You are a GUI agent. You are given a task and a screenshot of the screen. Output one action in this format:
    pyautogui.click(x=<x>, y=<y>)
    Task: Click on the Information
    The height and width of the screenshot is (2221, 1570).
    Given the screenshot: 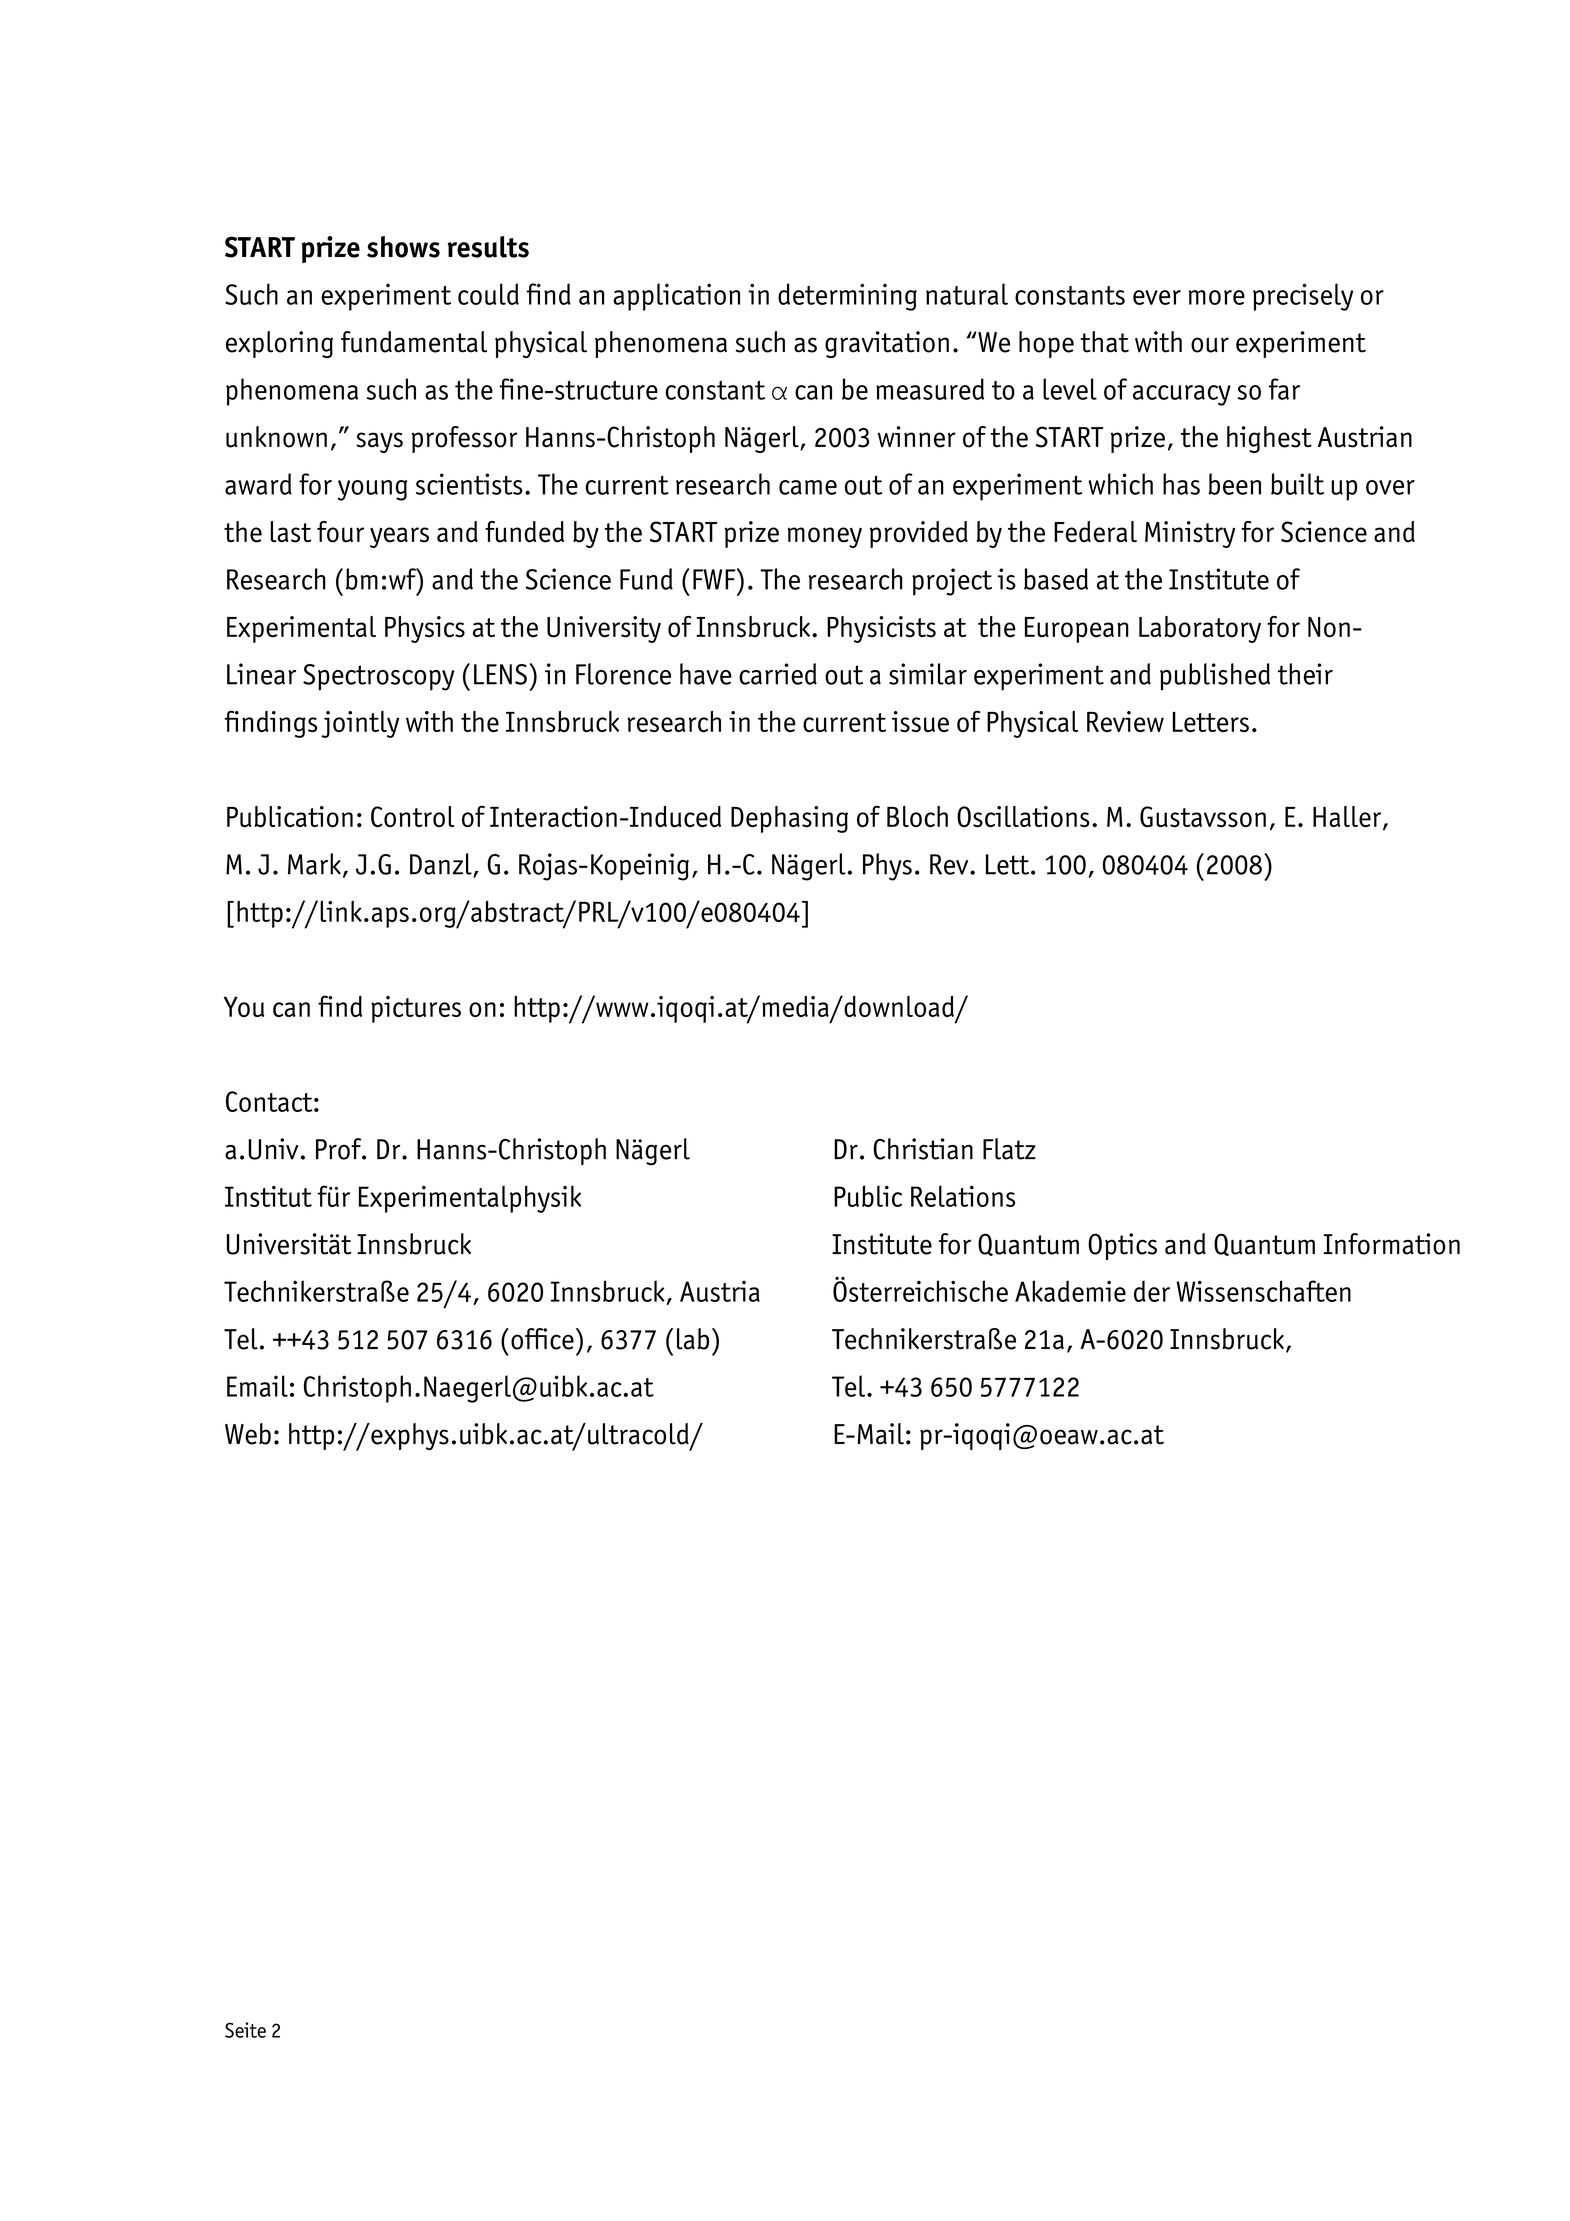 What is the action you would take?
    pyautogui.click(x=1392, y=1244)
